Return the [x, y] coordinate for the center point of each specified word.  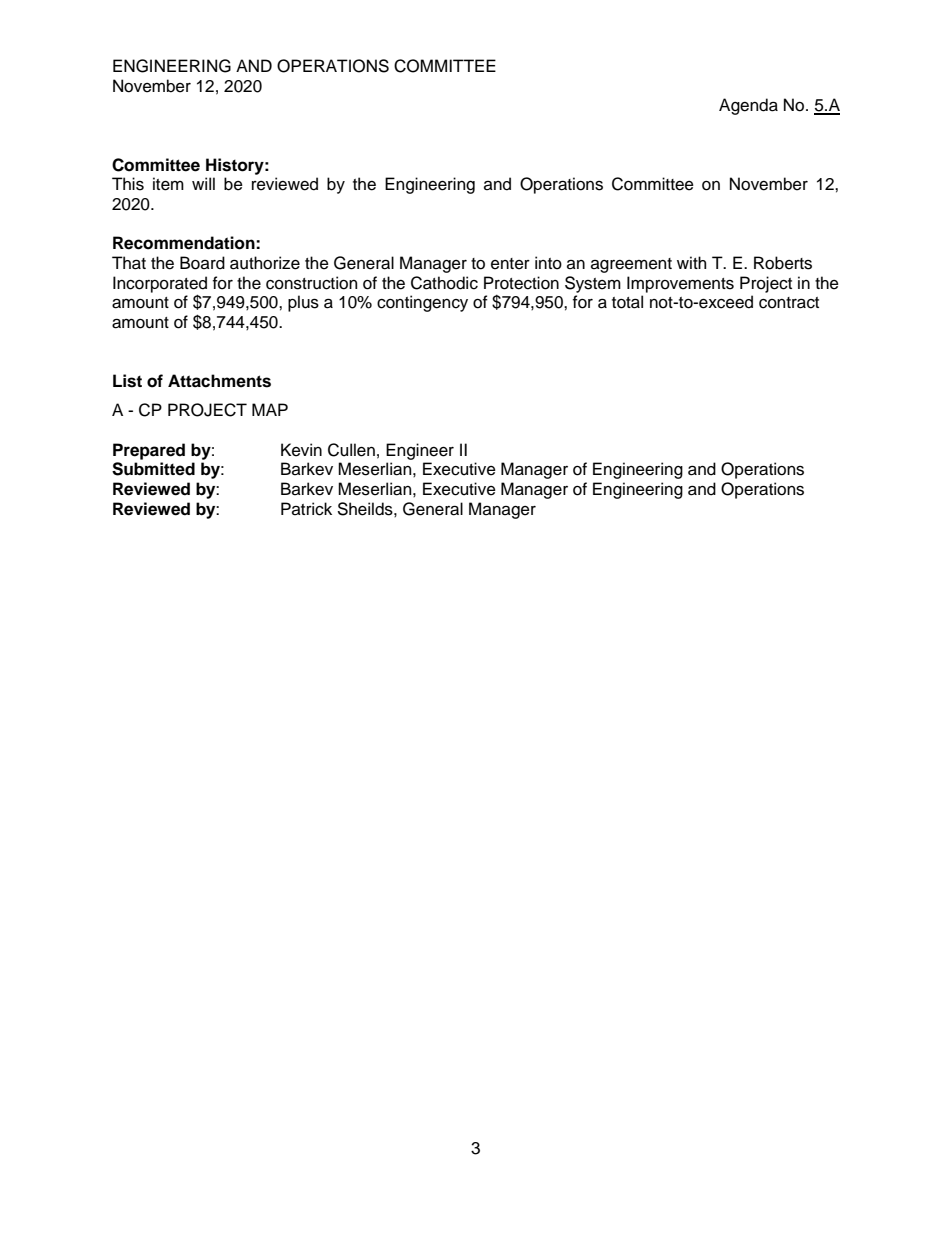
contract [789, 303]
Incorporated [160, 285]
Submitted [153, 469]
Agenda [748, 106]
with [691, 262]
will [203, 183]
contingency [422, 303]
